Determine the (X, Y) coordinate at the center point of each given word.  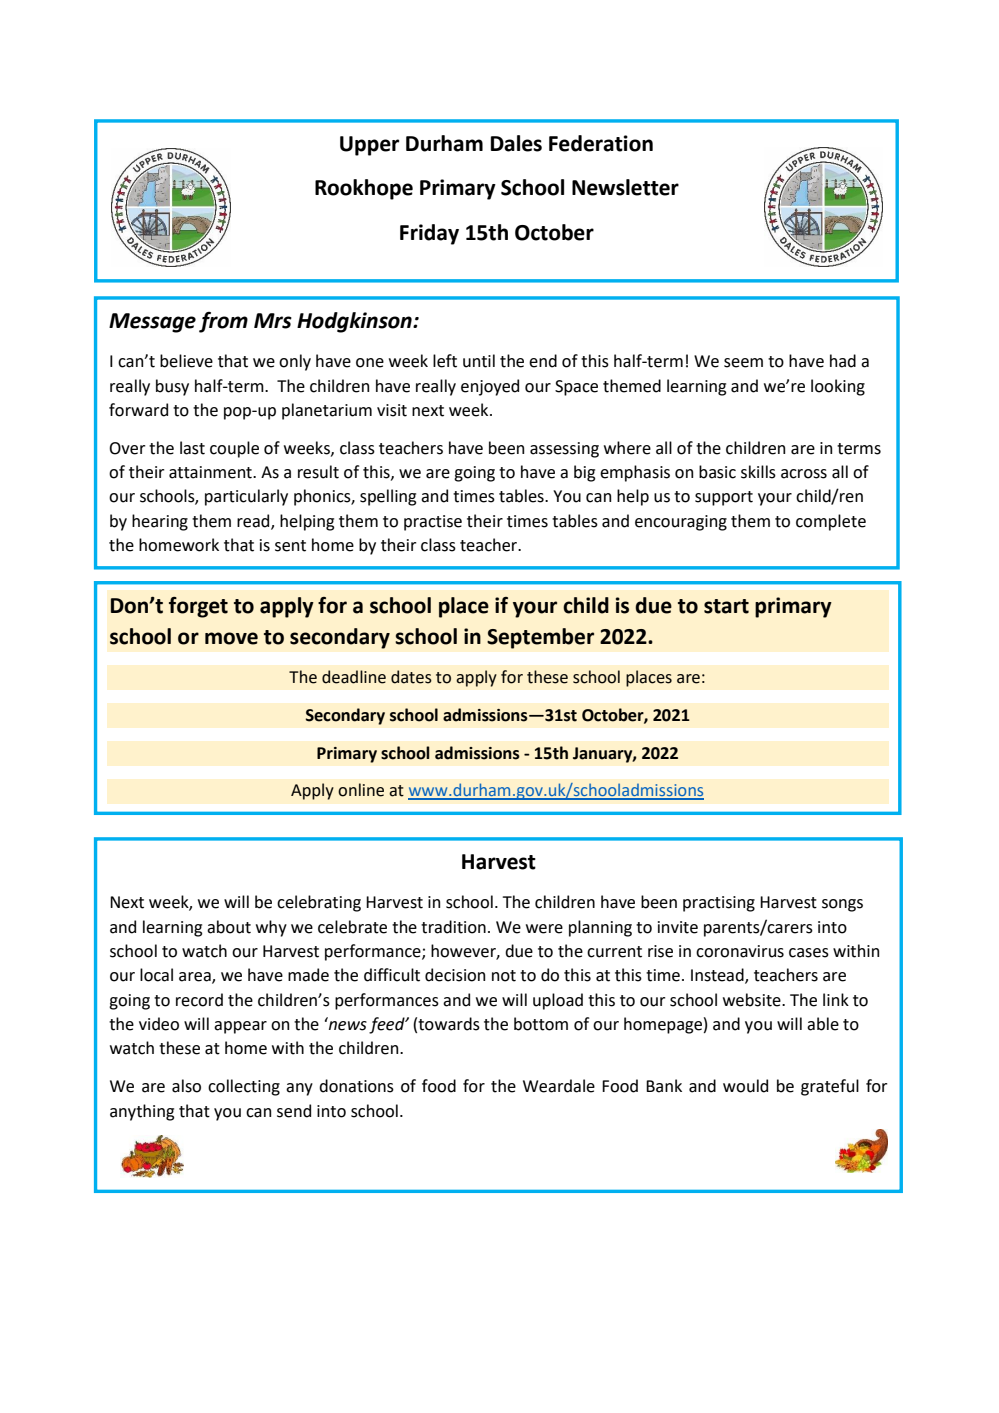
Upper (369, 146)
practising (719, 904)
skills (758, 472)
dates (411, 677)
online (361, 790)
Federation (601, 143)
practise (433, 523)
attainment (211, 472)
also (186, 1086)
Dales (516, 143)
